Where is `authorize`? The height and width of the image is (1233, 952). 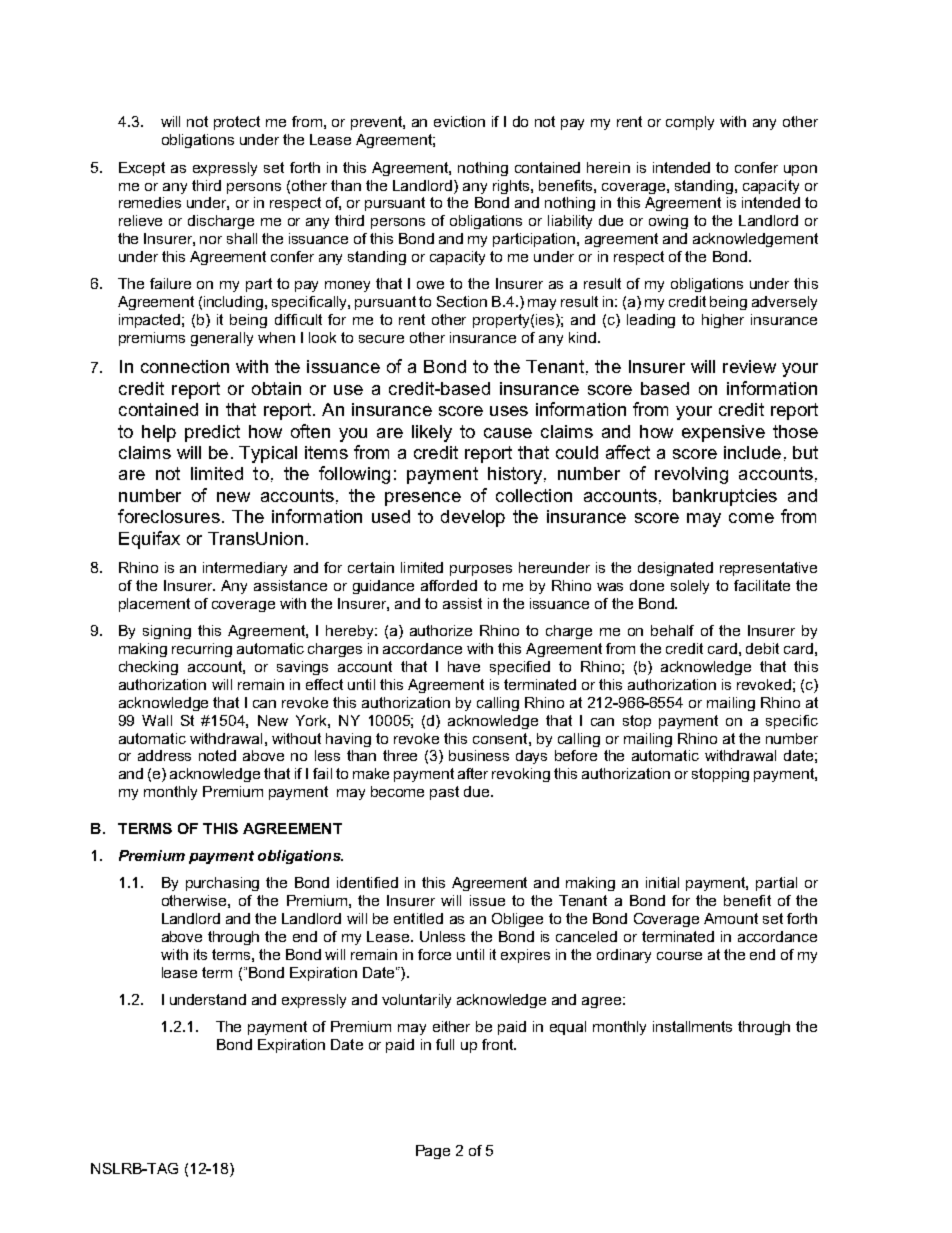 authorize is located at coordinates (441, 630).
